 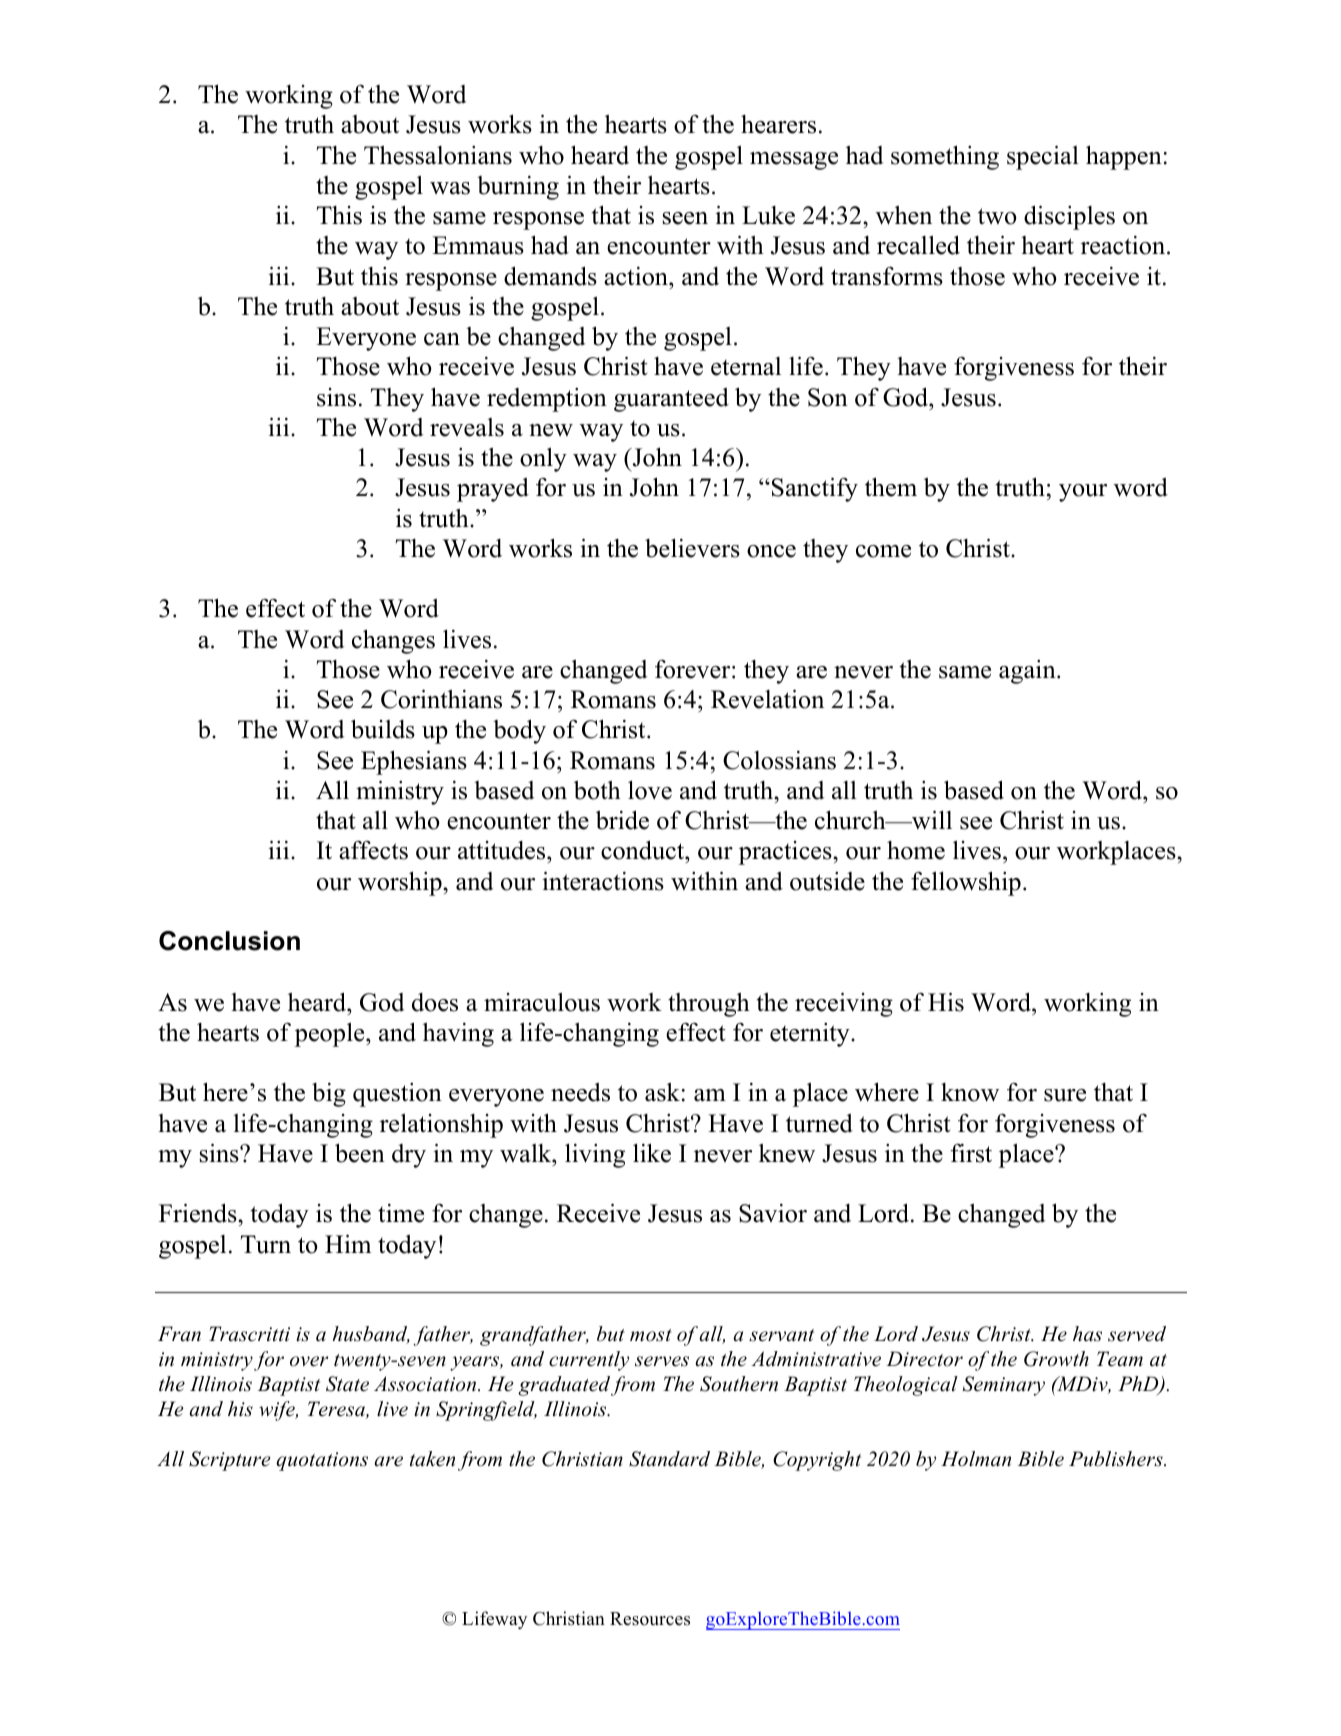 I want to click on bride, so click(x=622, y=820).
